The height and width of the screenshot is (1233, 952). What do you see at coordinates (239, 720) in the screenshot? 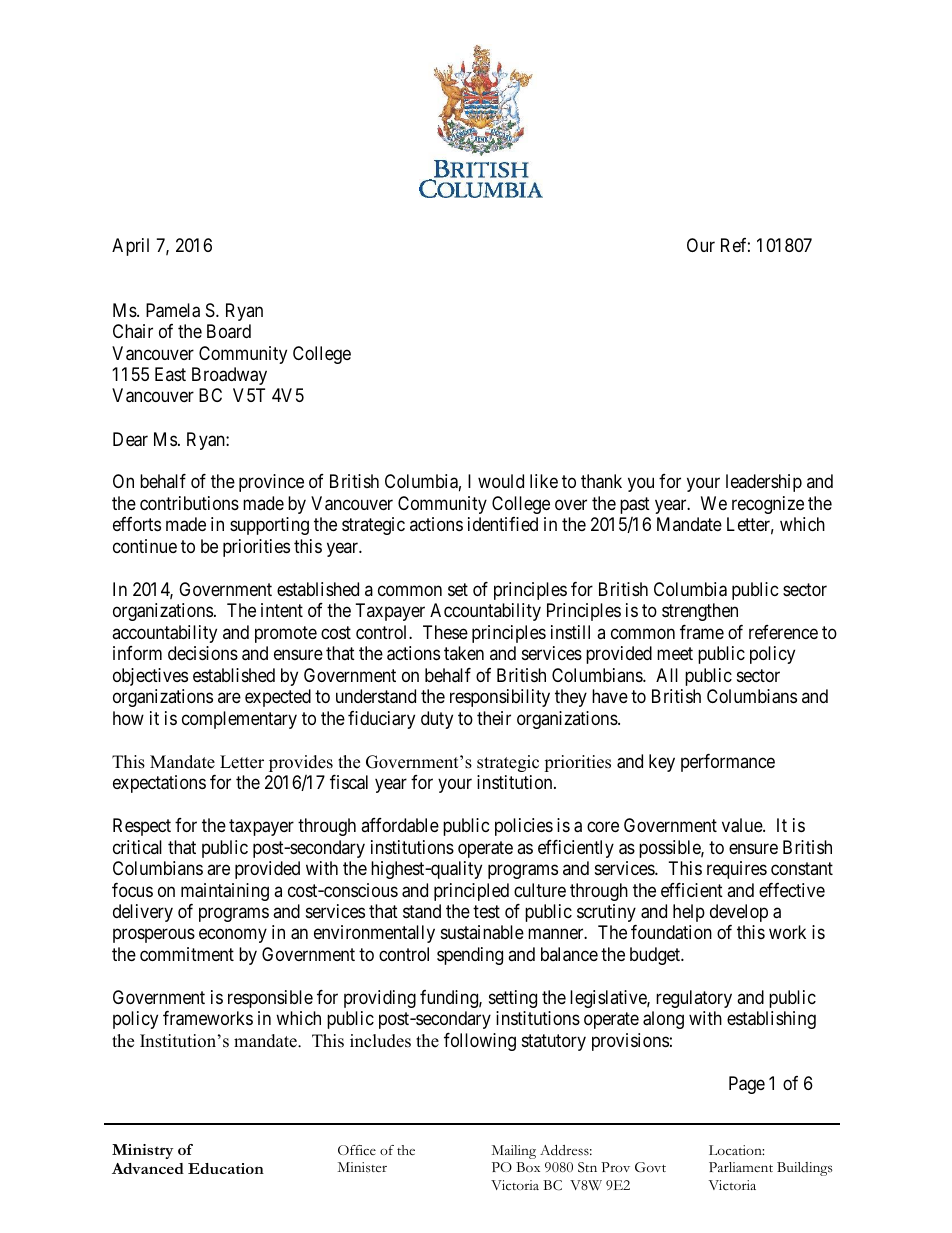
I see `complementary` at bounding box center [239, 720].
